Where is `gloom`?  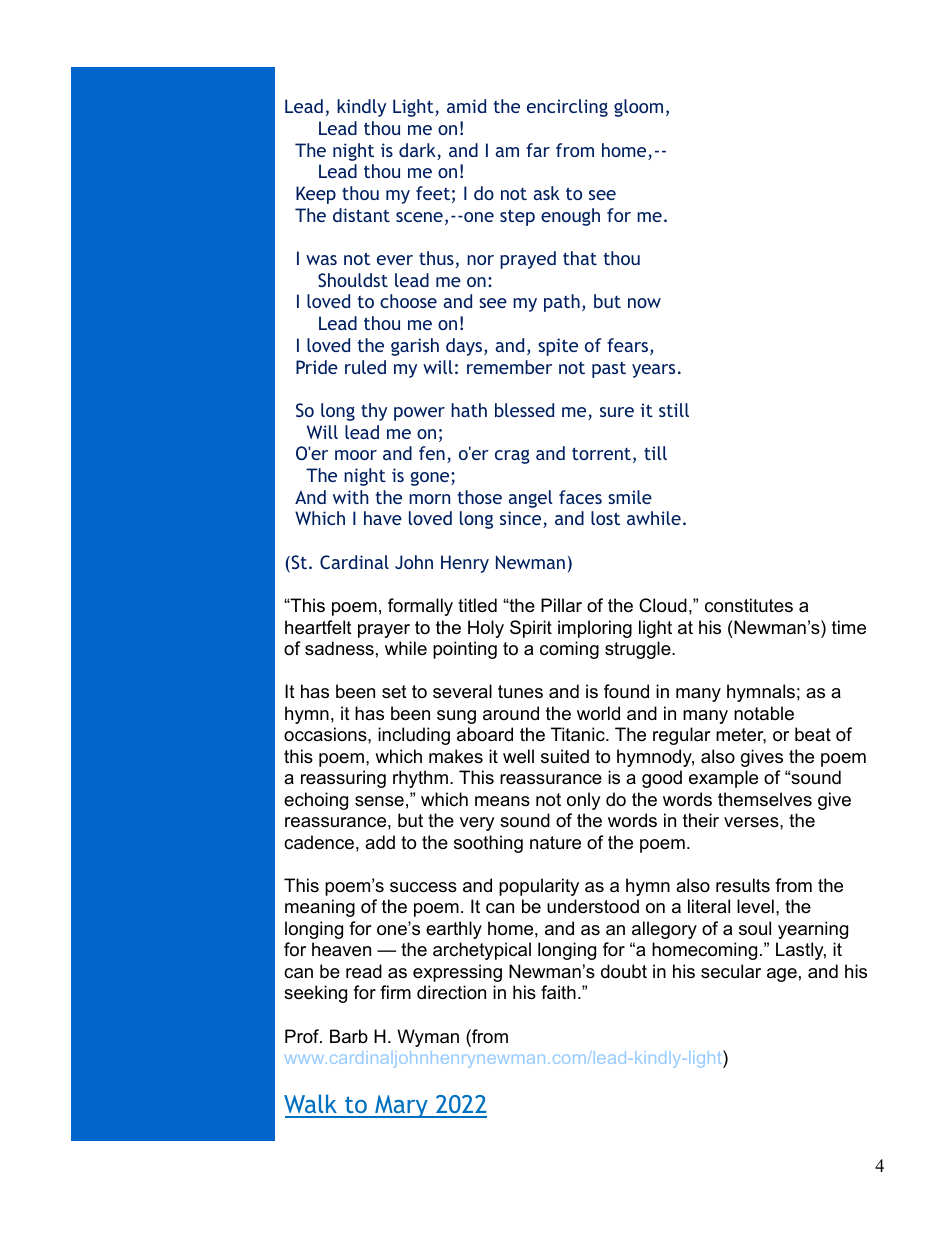 gloom is located at coordinates (638, 108).
